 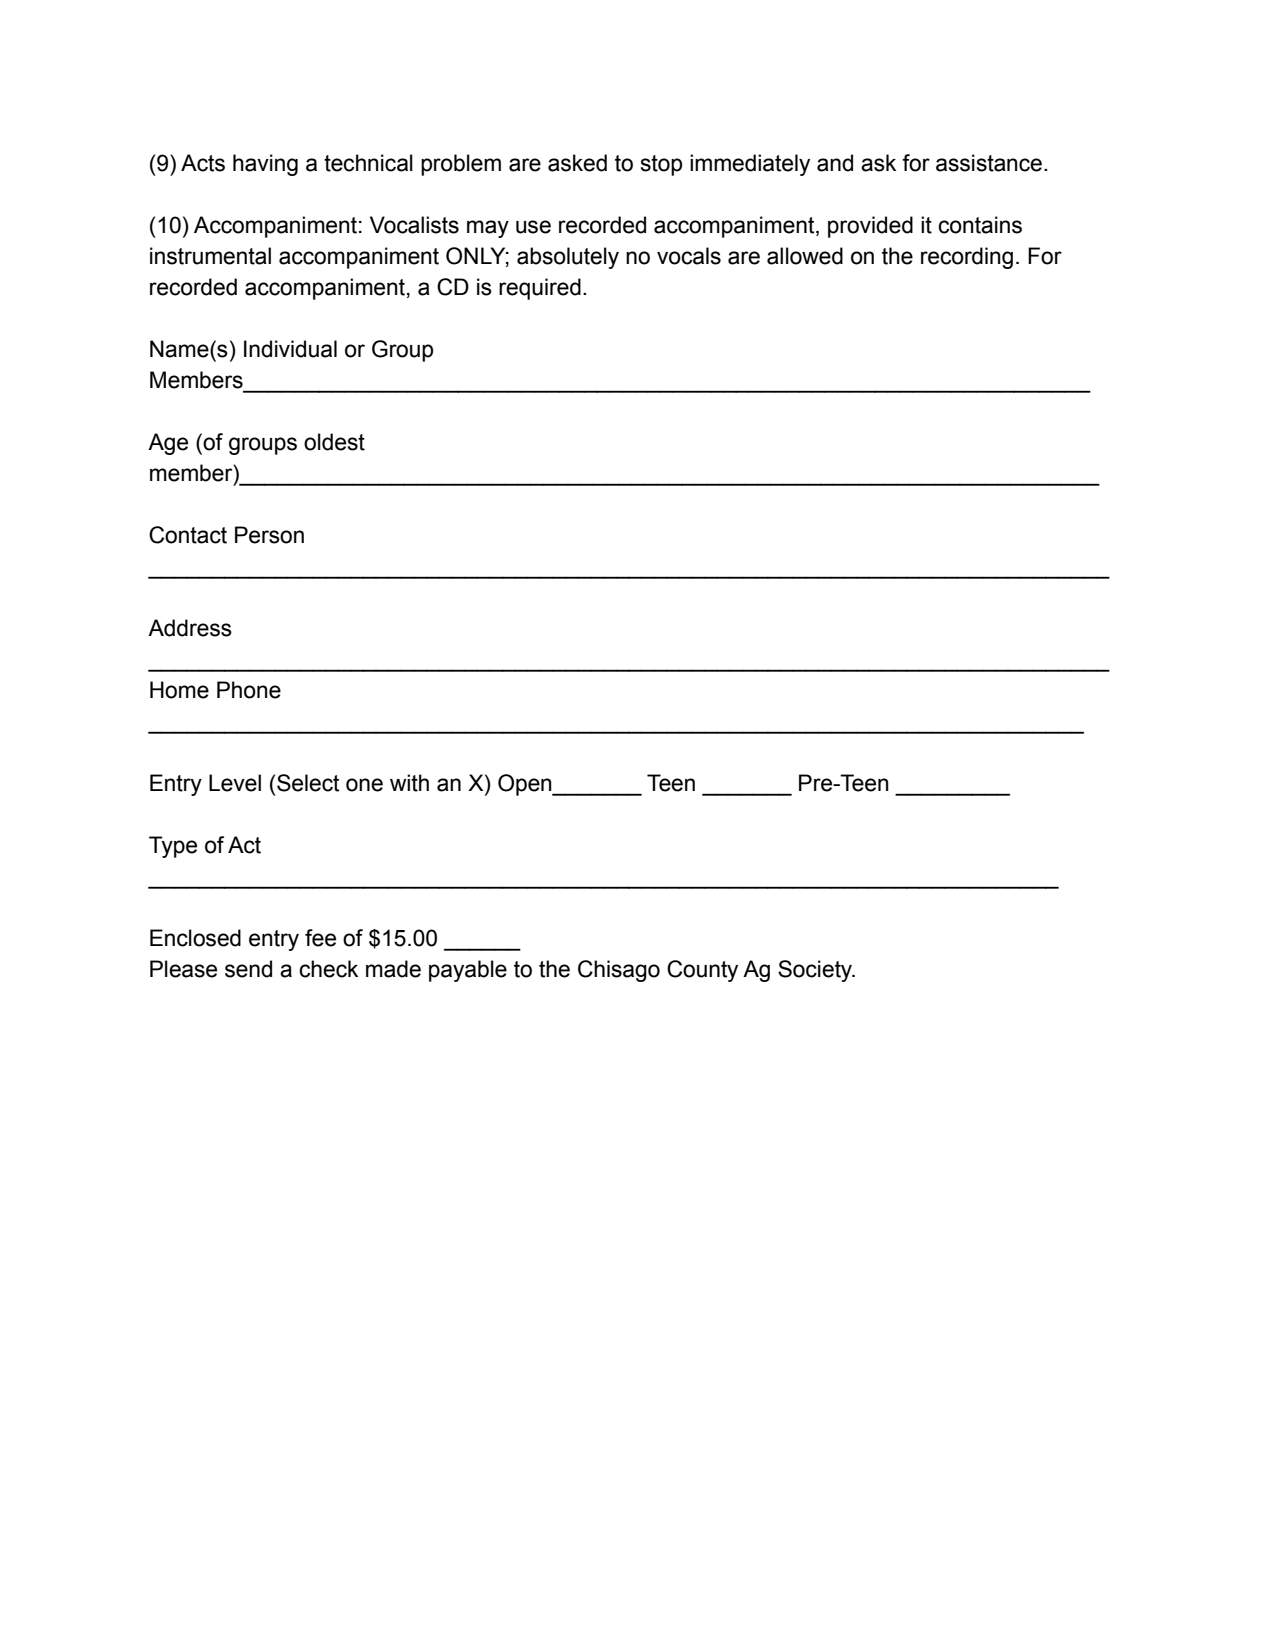 I want to click on asked, so click(x=577, y=163).
